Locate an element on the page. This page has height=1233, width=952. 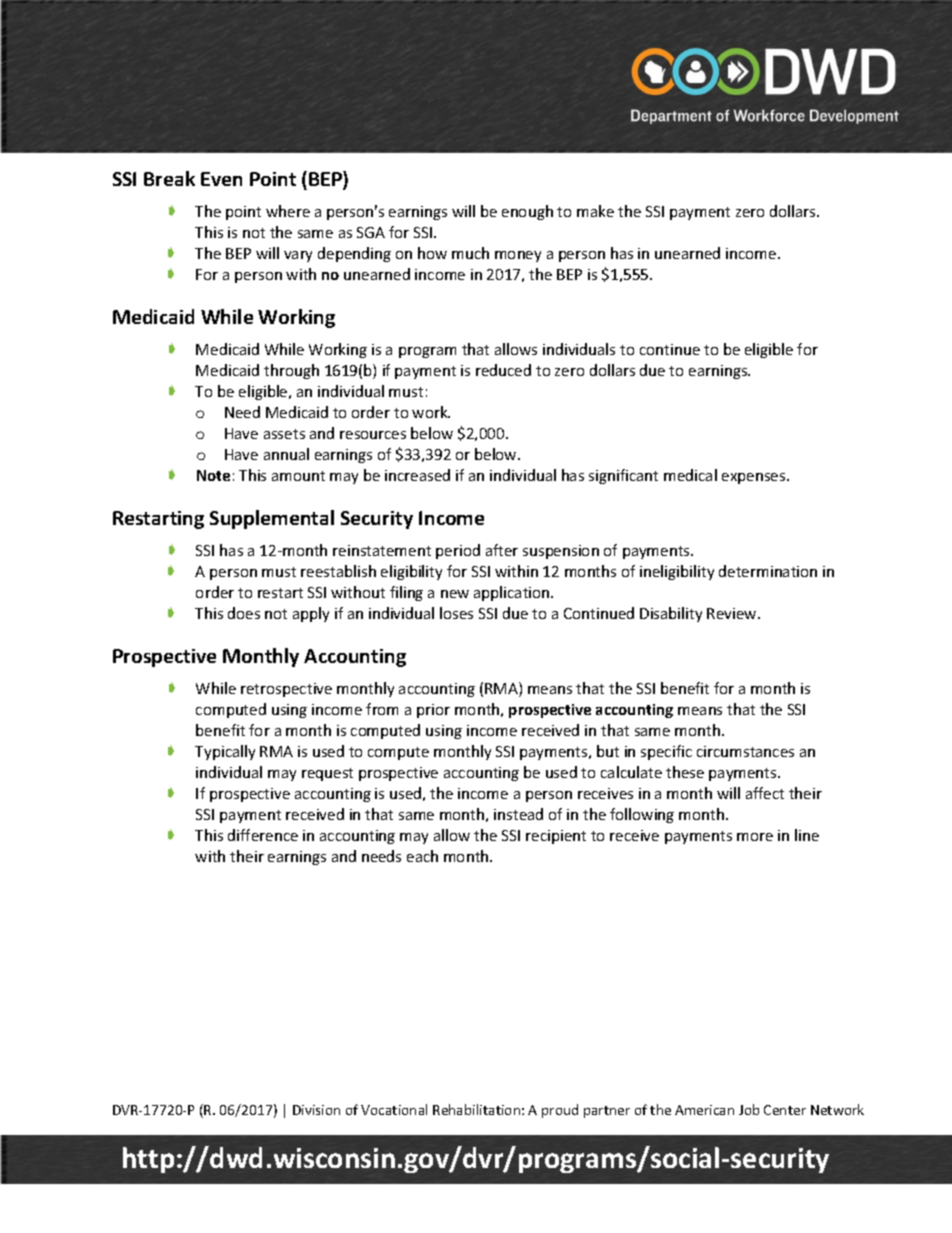
does is located at coordinates (244, 613).
